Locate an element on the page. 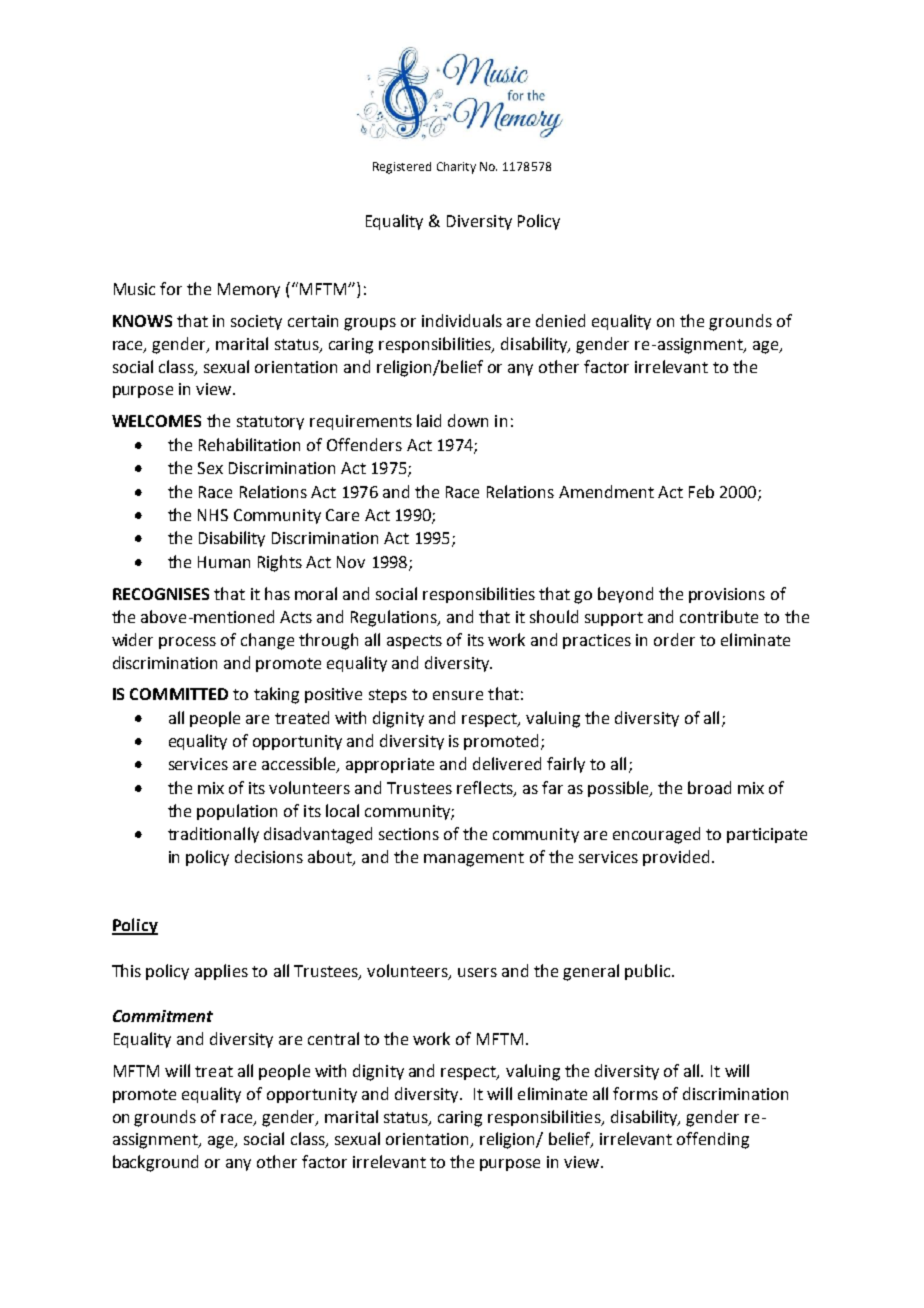 The width and height of the image is (924, 1308). management is located at coordinates (474, 859).
